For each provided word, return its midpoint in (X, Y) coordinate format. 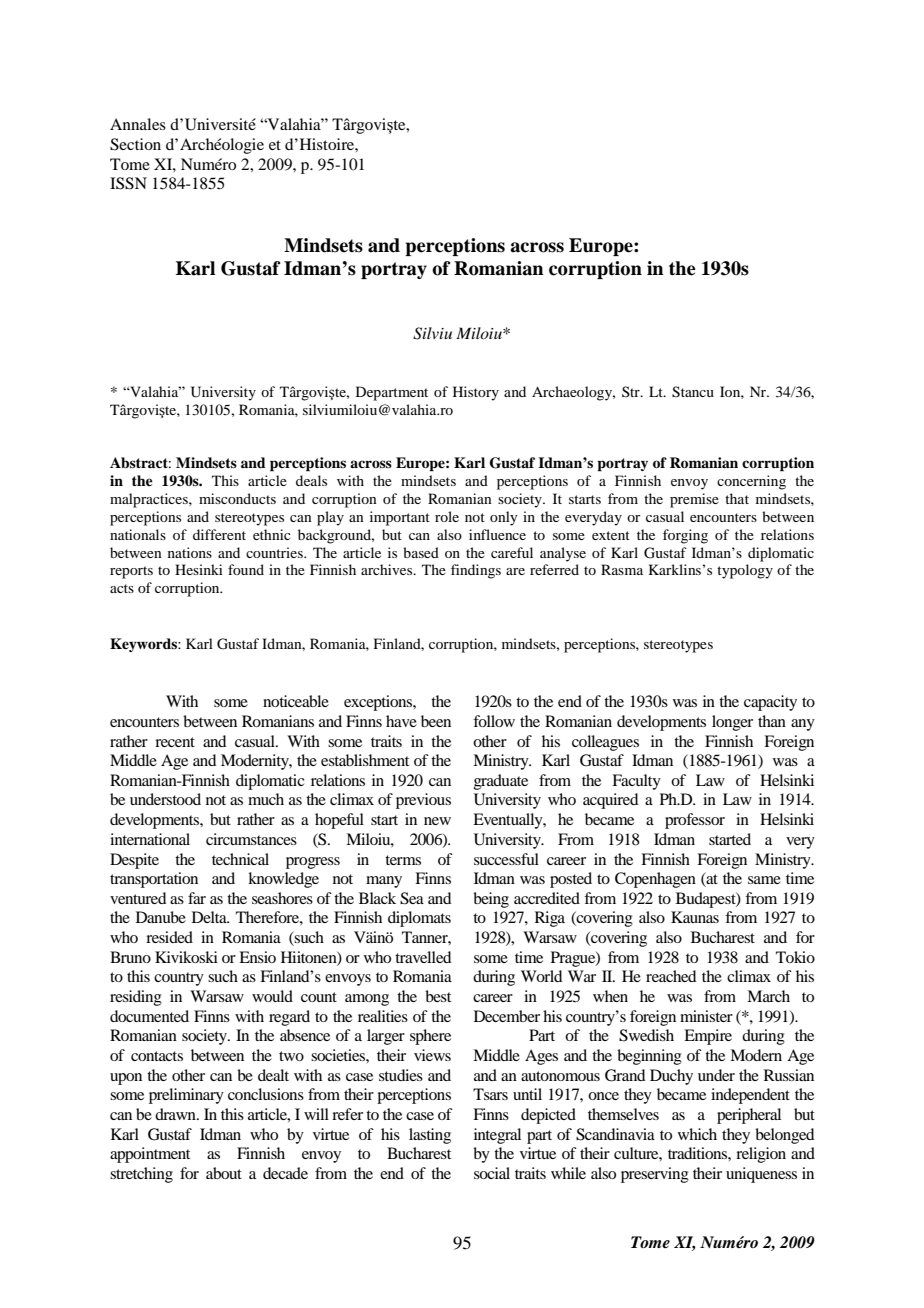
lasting (430, 1136)
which (697, 1134)
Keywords (144, 645)
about (224, 1173)
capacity (770, 703)
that (737, 498)
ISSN (128, 183)
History (476, 393)
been (436, 721)
